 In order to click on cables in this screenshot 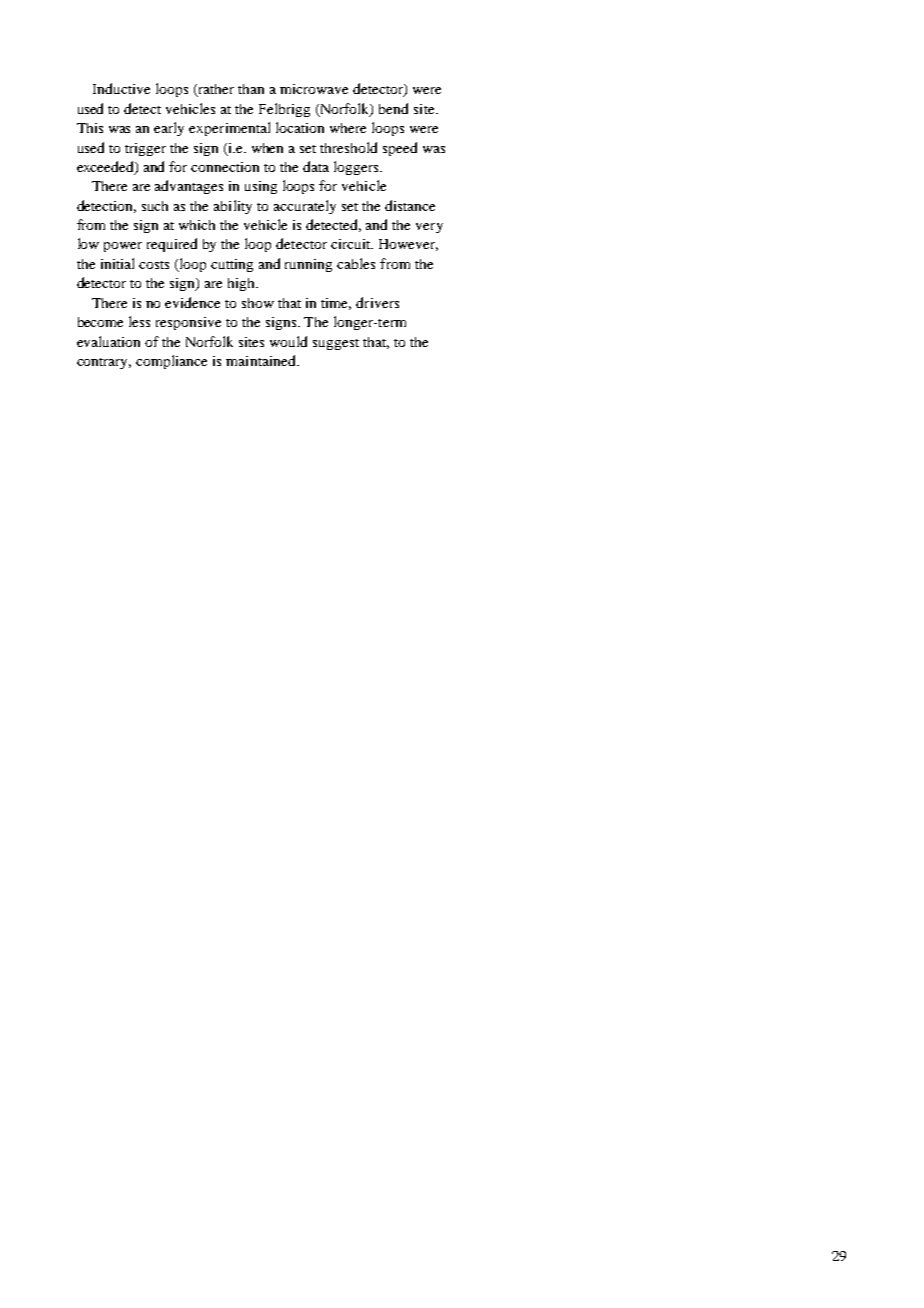, I will do `click(356, 263)`.
